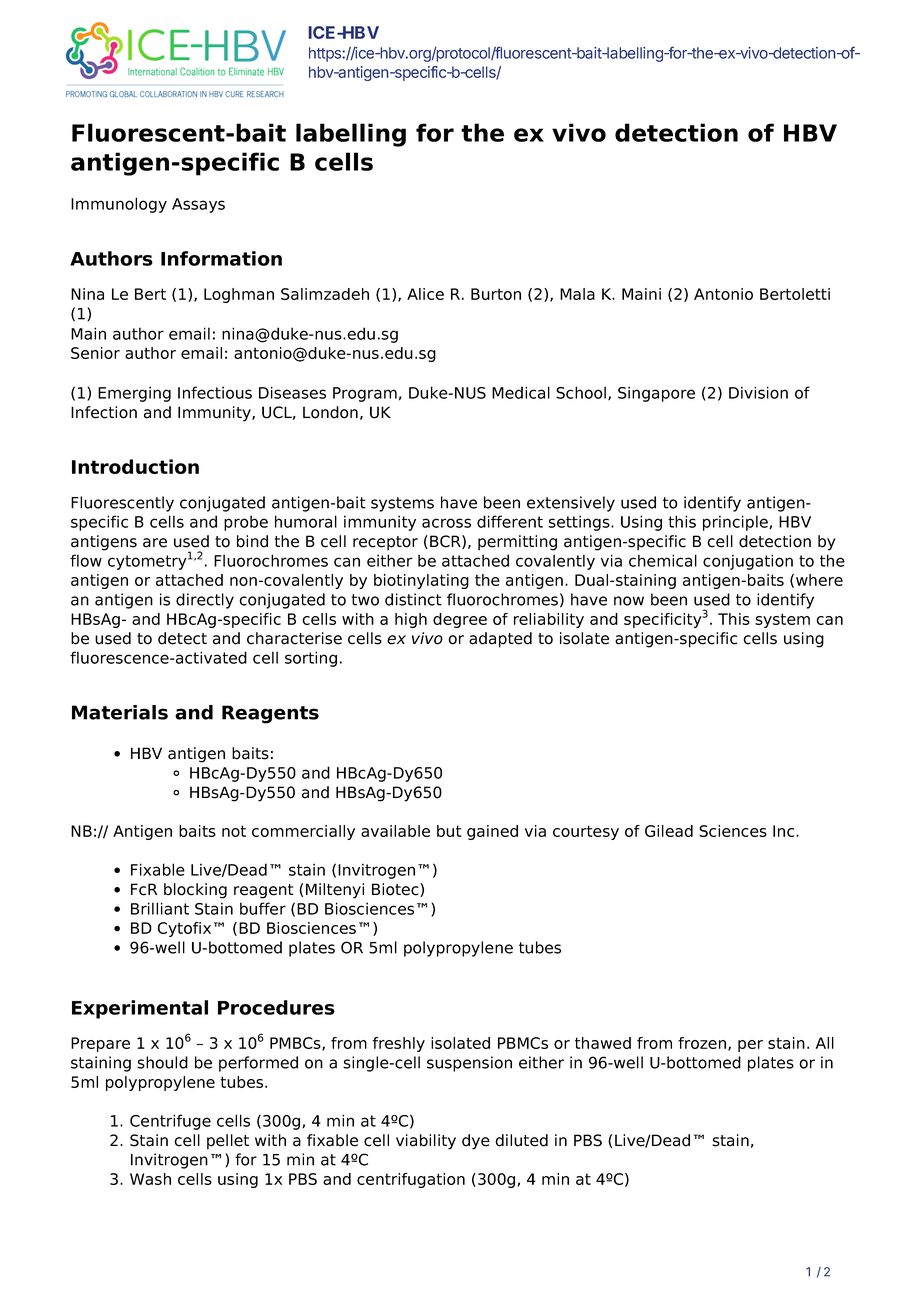 Image resolution: width=924 pixels, height=1308 pixels. I want to click on Alice, so click(425, 294).
